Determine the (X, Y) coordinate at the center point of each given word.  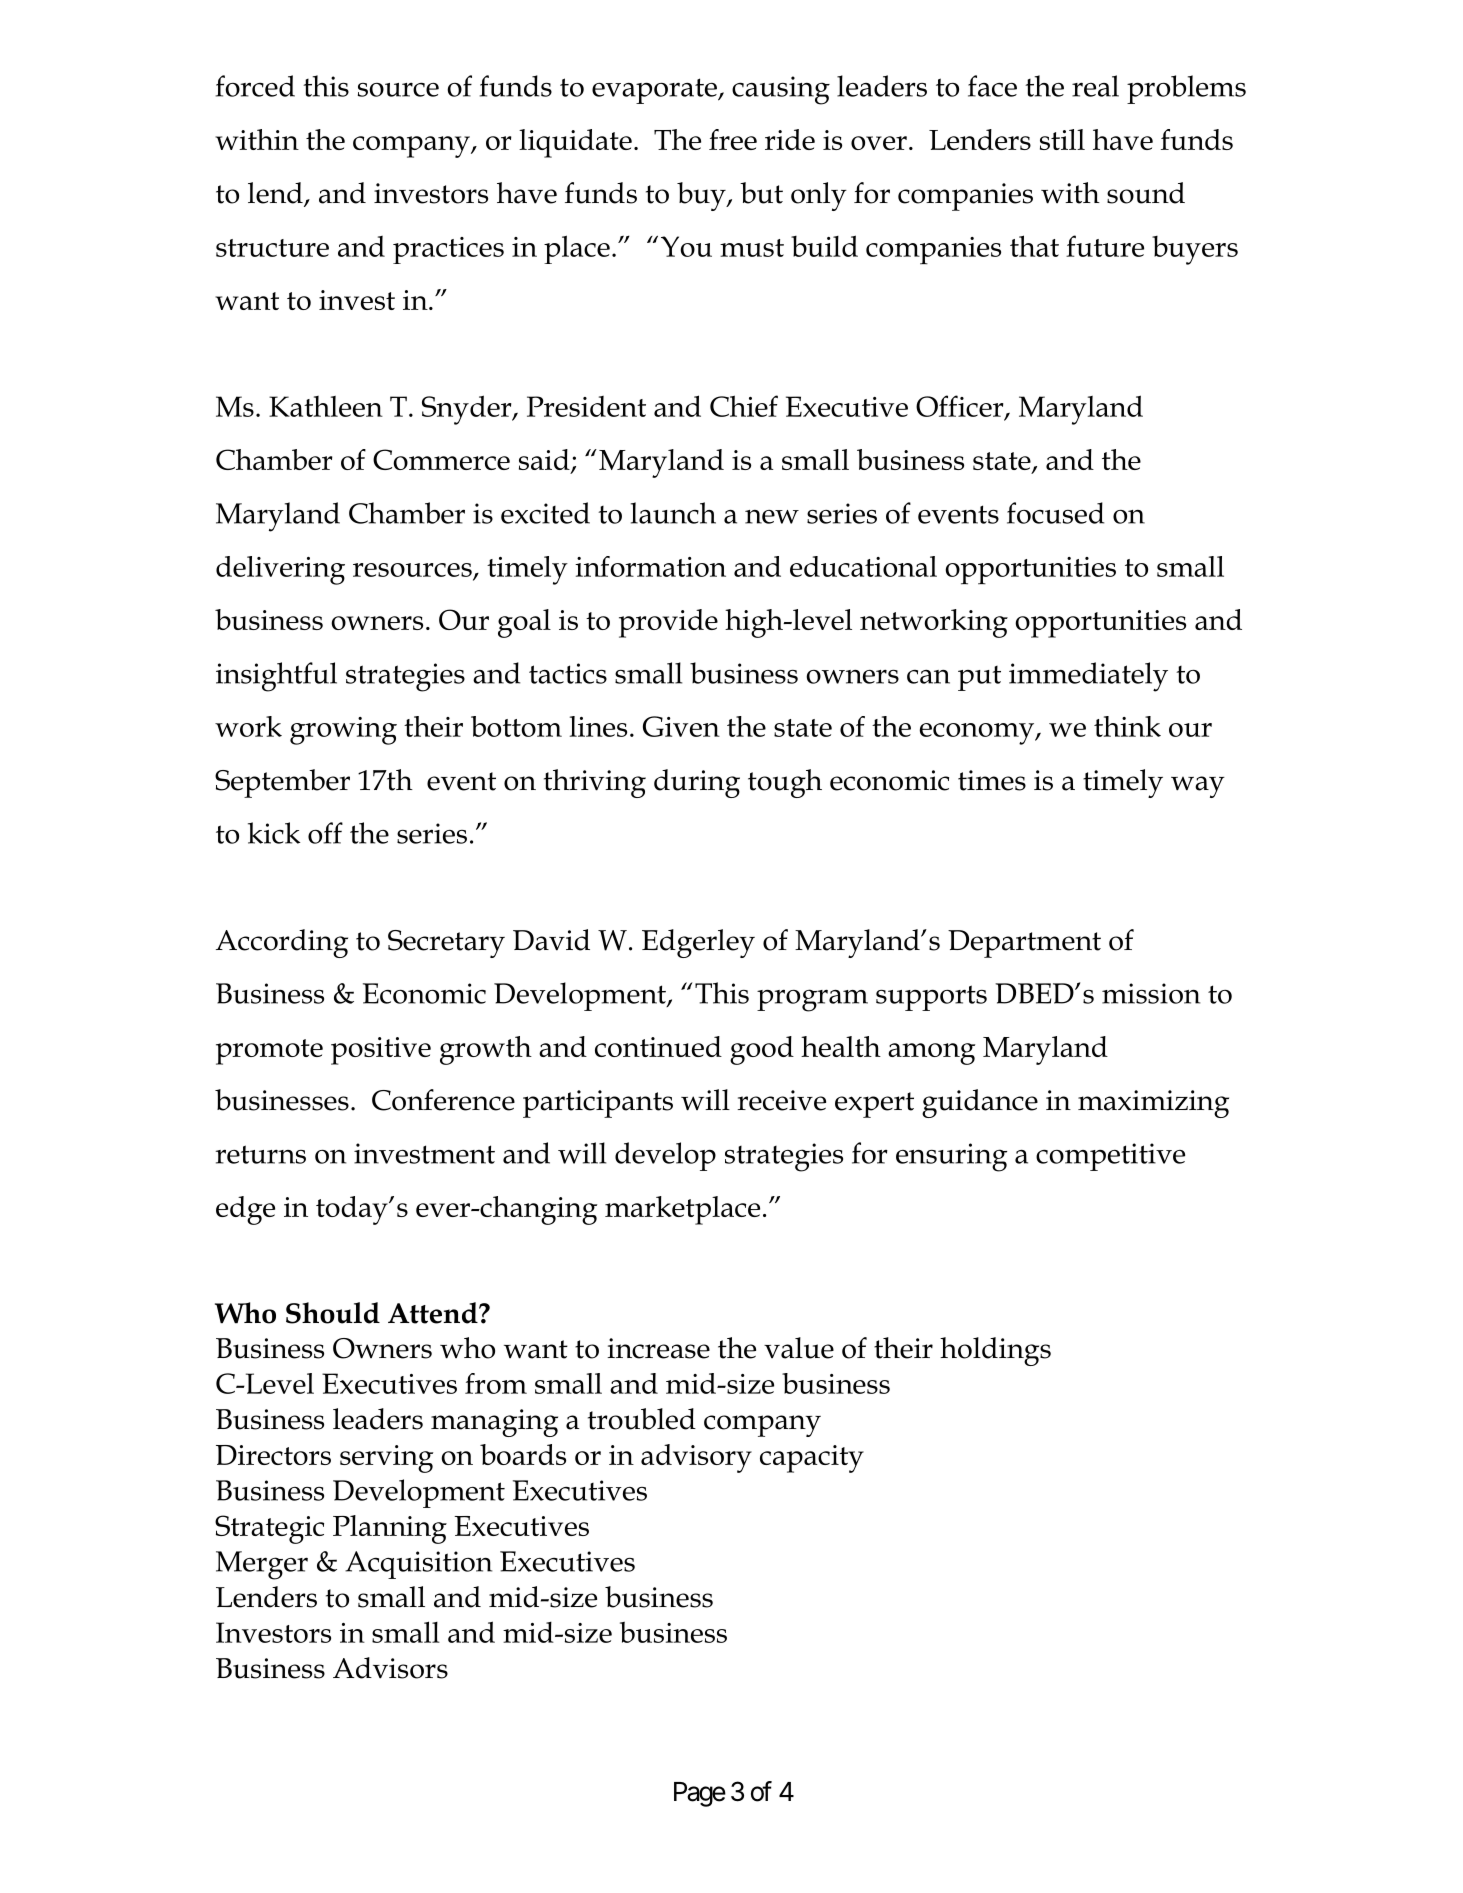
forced (255, 86)
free (733, 139)
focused (1055, 513)
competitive (1110, 1157)
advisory (696, 1458)
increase (658, 1348)
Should (333, 1313)
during (697, 783)
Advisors (390, 1668)
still (1062, 139)
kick (274, 833)
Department (1024, 944)
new (772, 517)
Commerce (441, 459)
